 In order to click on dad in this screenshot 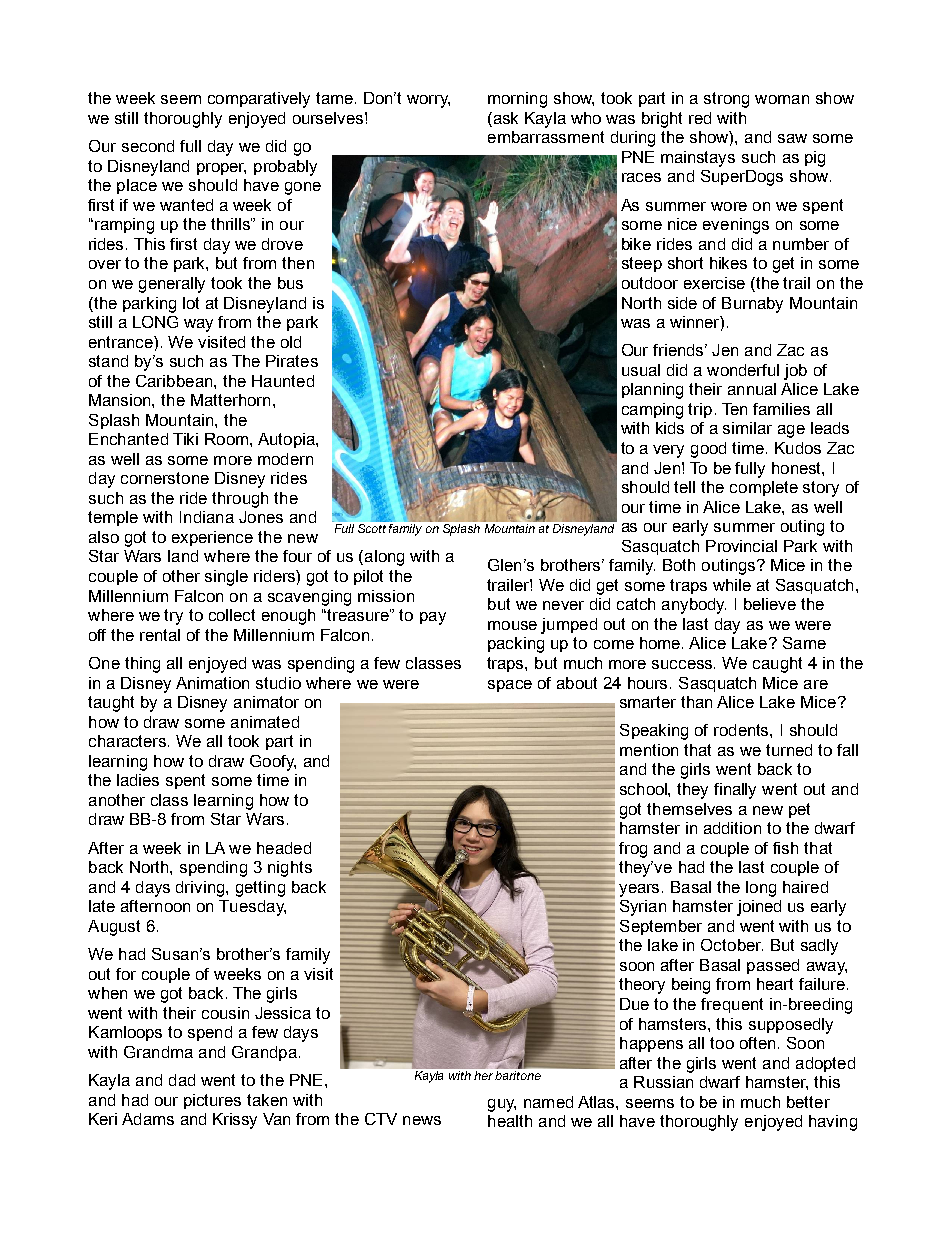, I will do `click(182, 1080)`.
